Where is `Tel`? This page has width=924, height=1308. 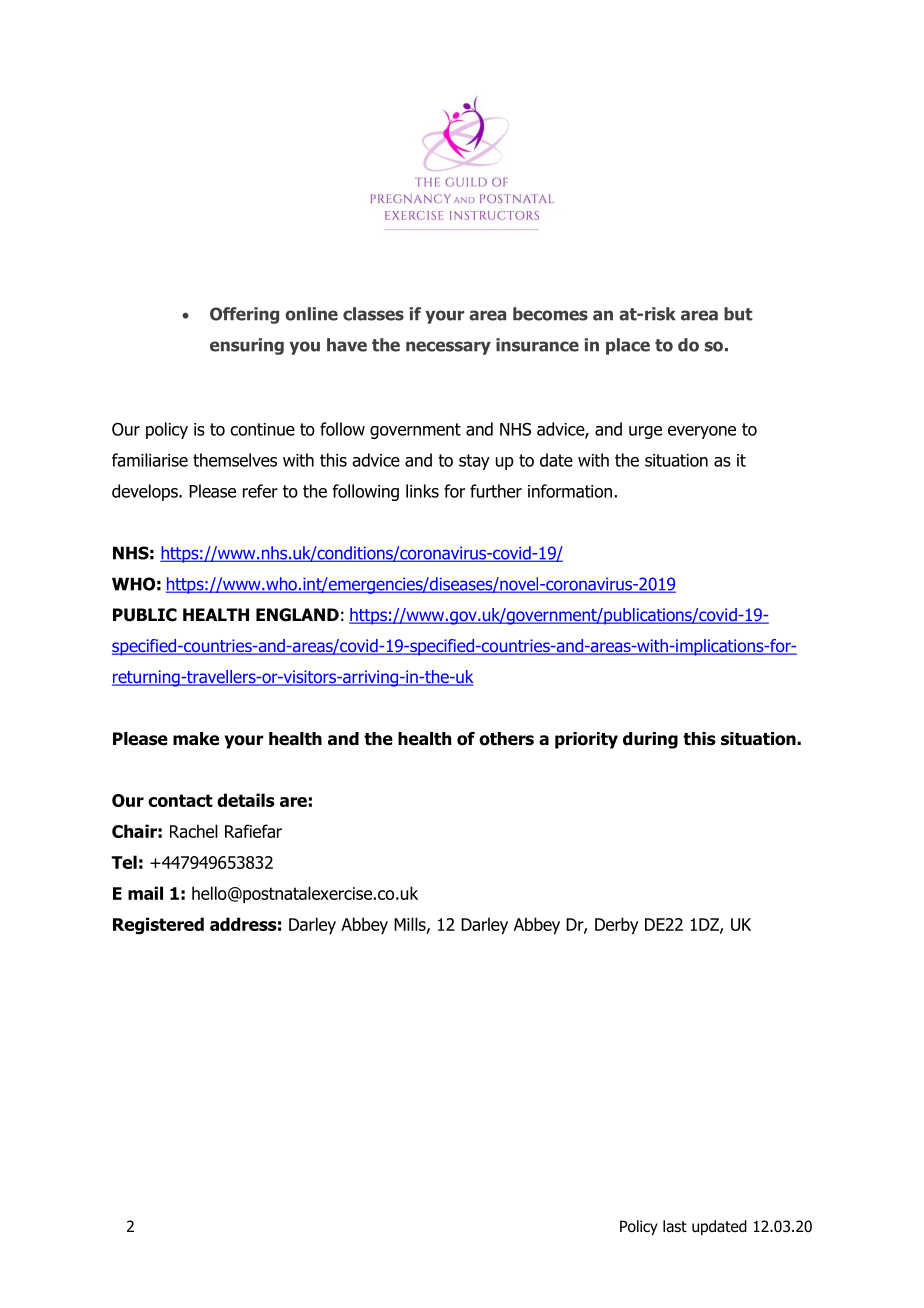 Tel is located at coordinates (124, 862).
